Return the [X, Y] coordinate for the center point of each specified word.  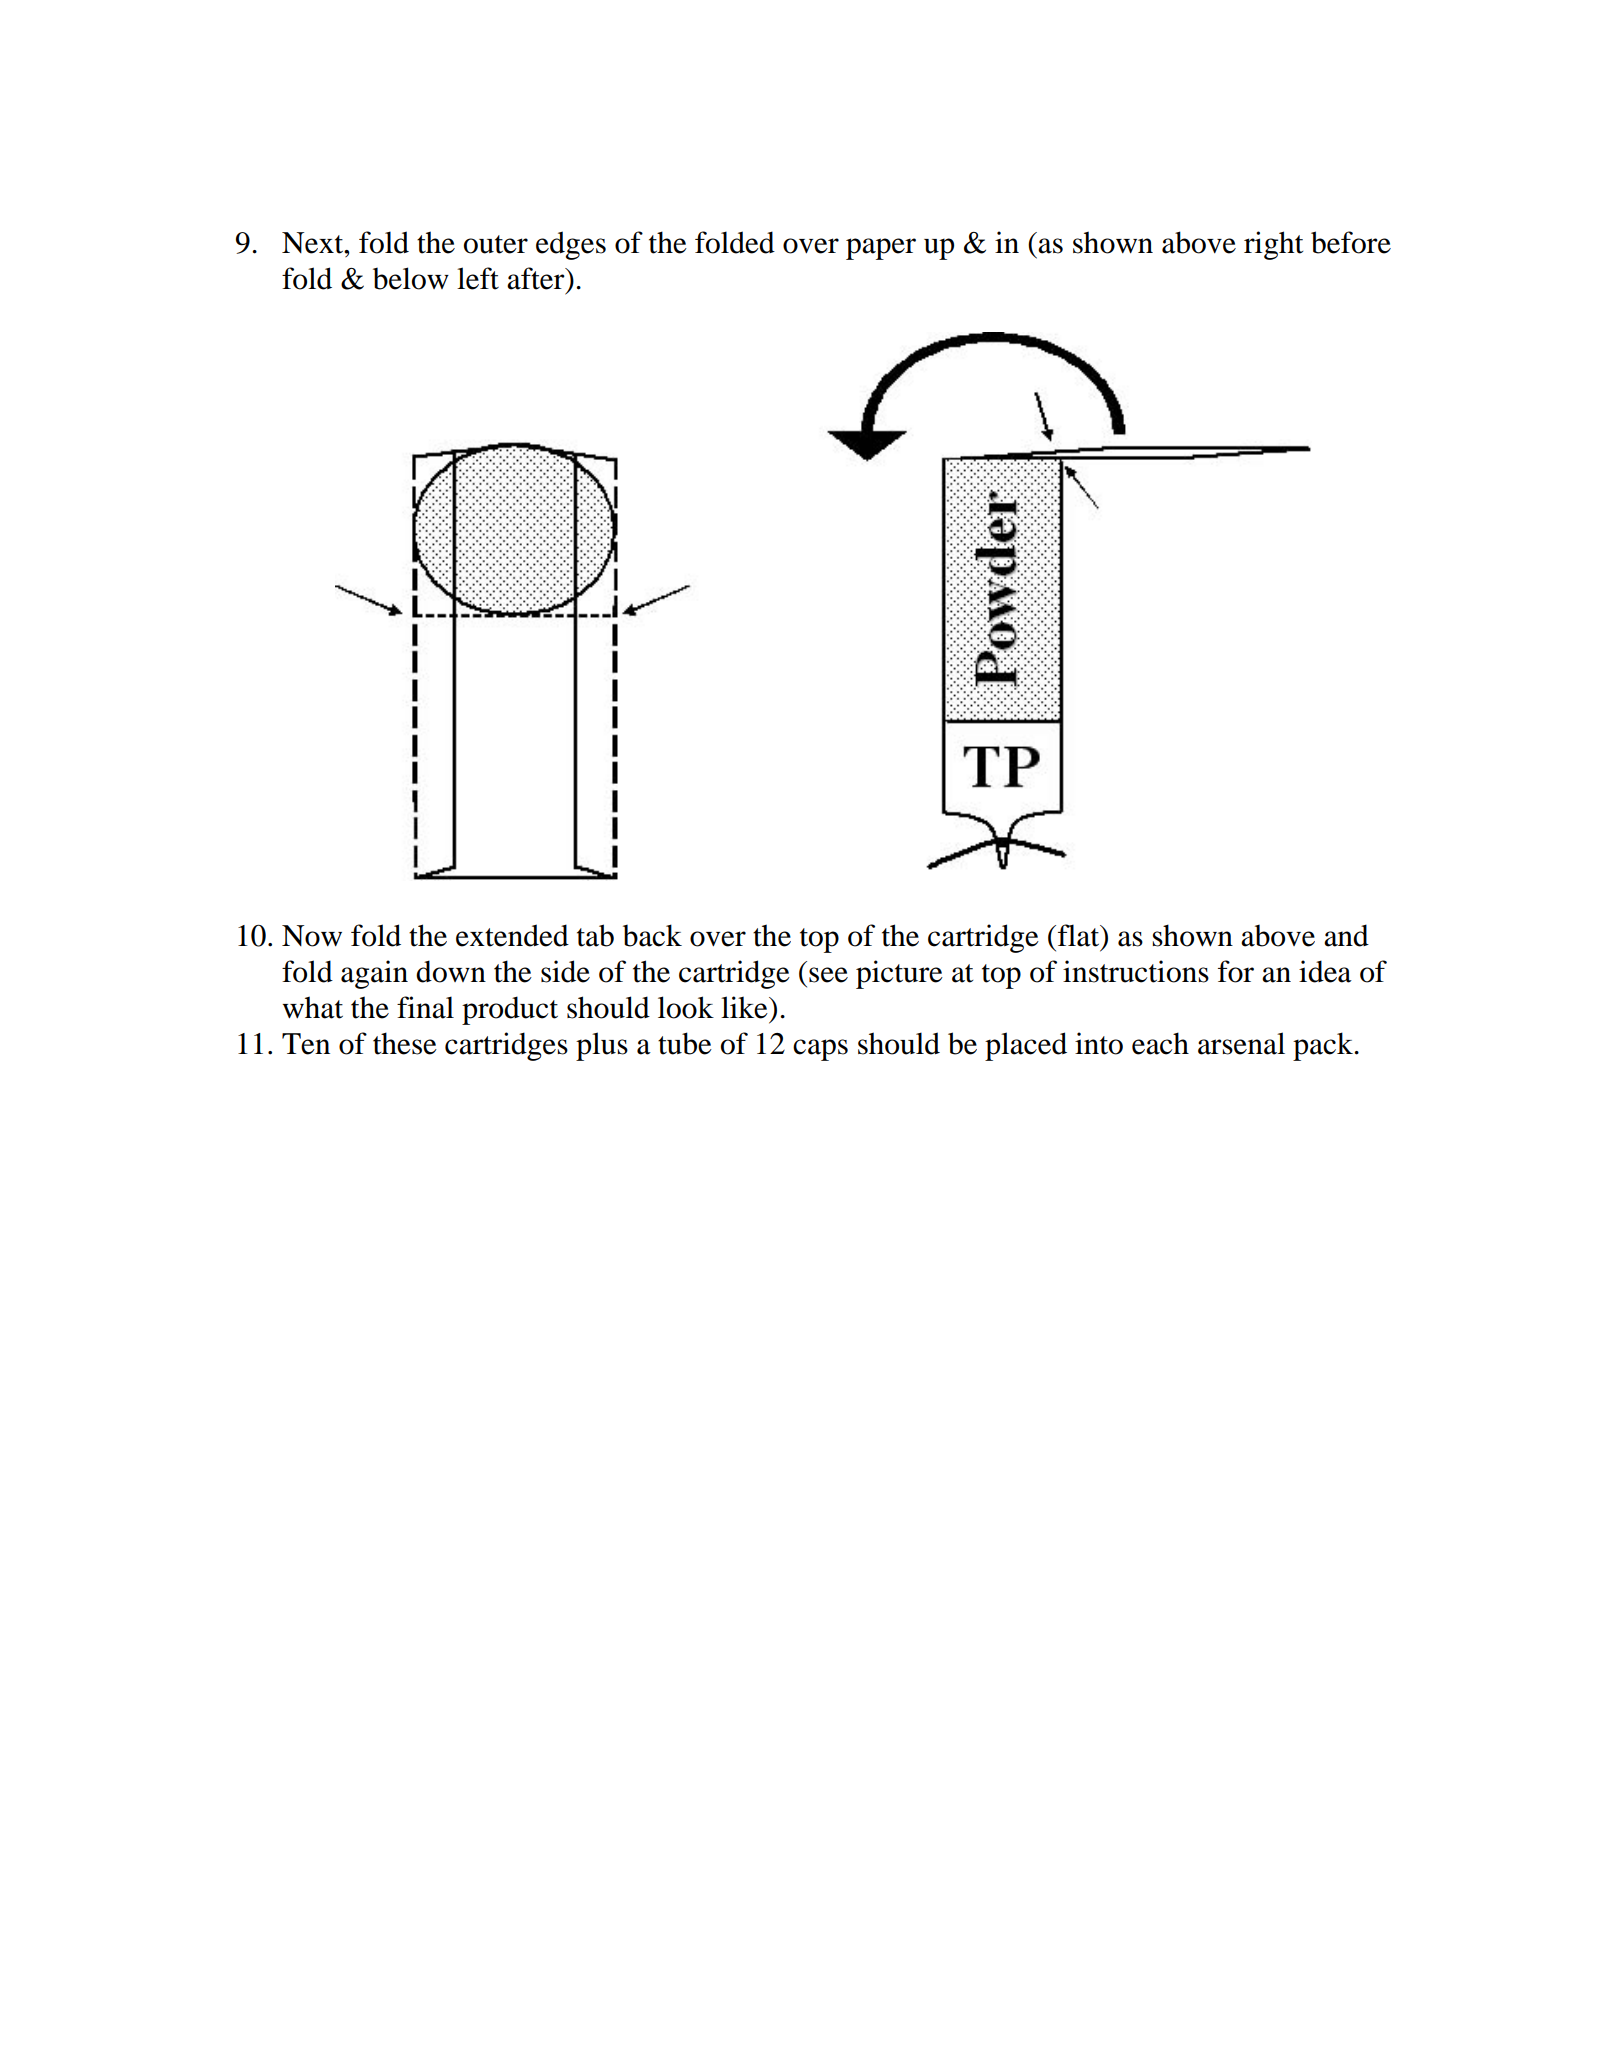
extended [512, 935]
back [652, 935]
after [537, 278]
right [1273, 245]
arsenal [1241, 1043]
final [425, 1007]
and [1346, 935]
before [1351, 242]
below [411, 278]
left [478, 278]
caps [820, 1050]
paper [881, 249]
